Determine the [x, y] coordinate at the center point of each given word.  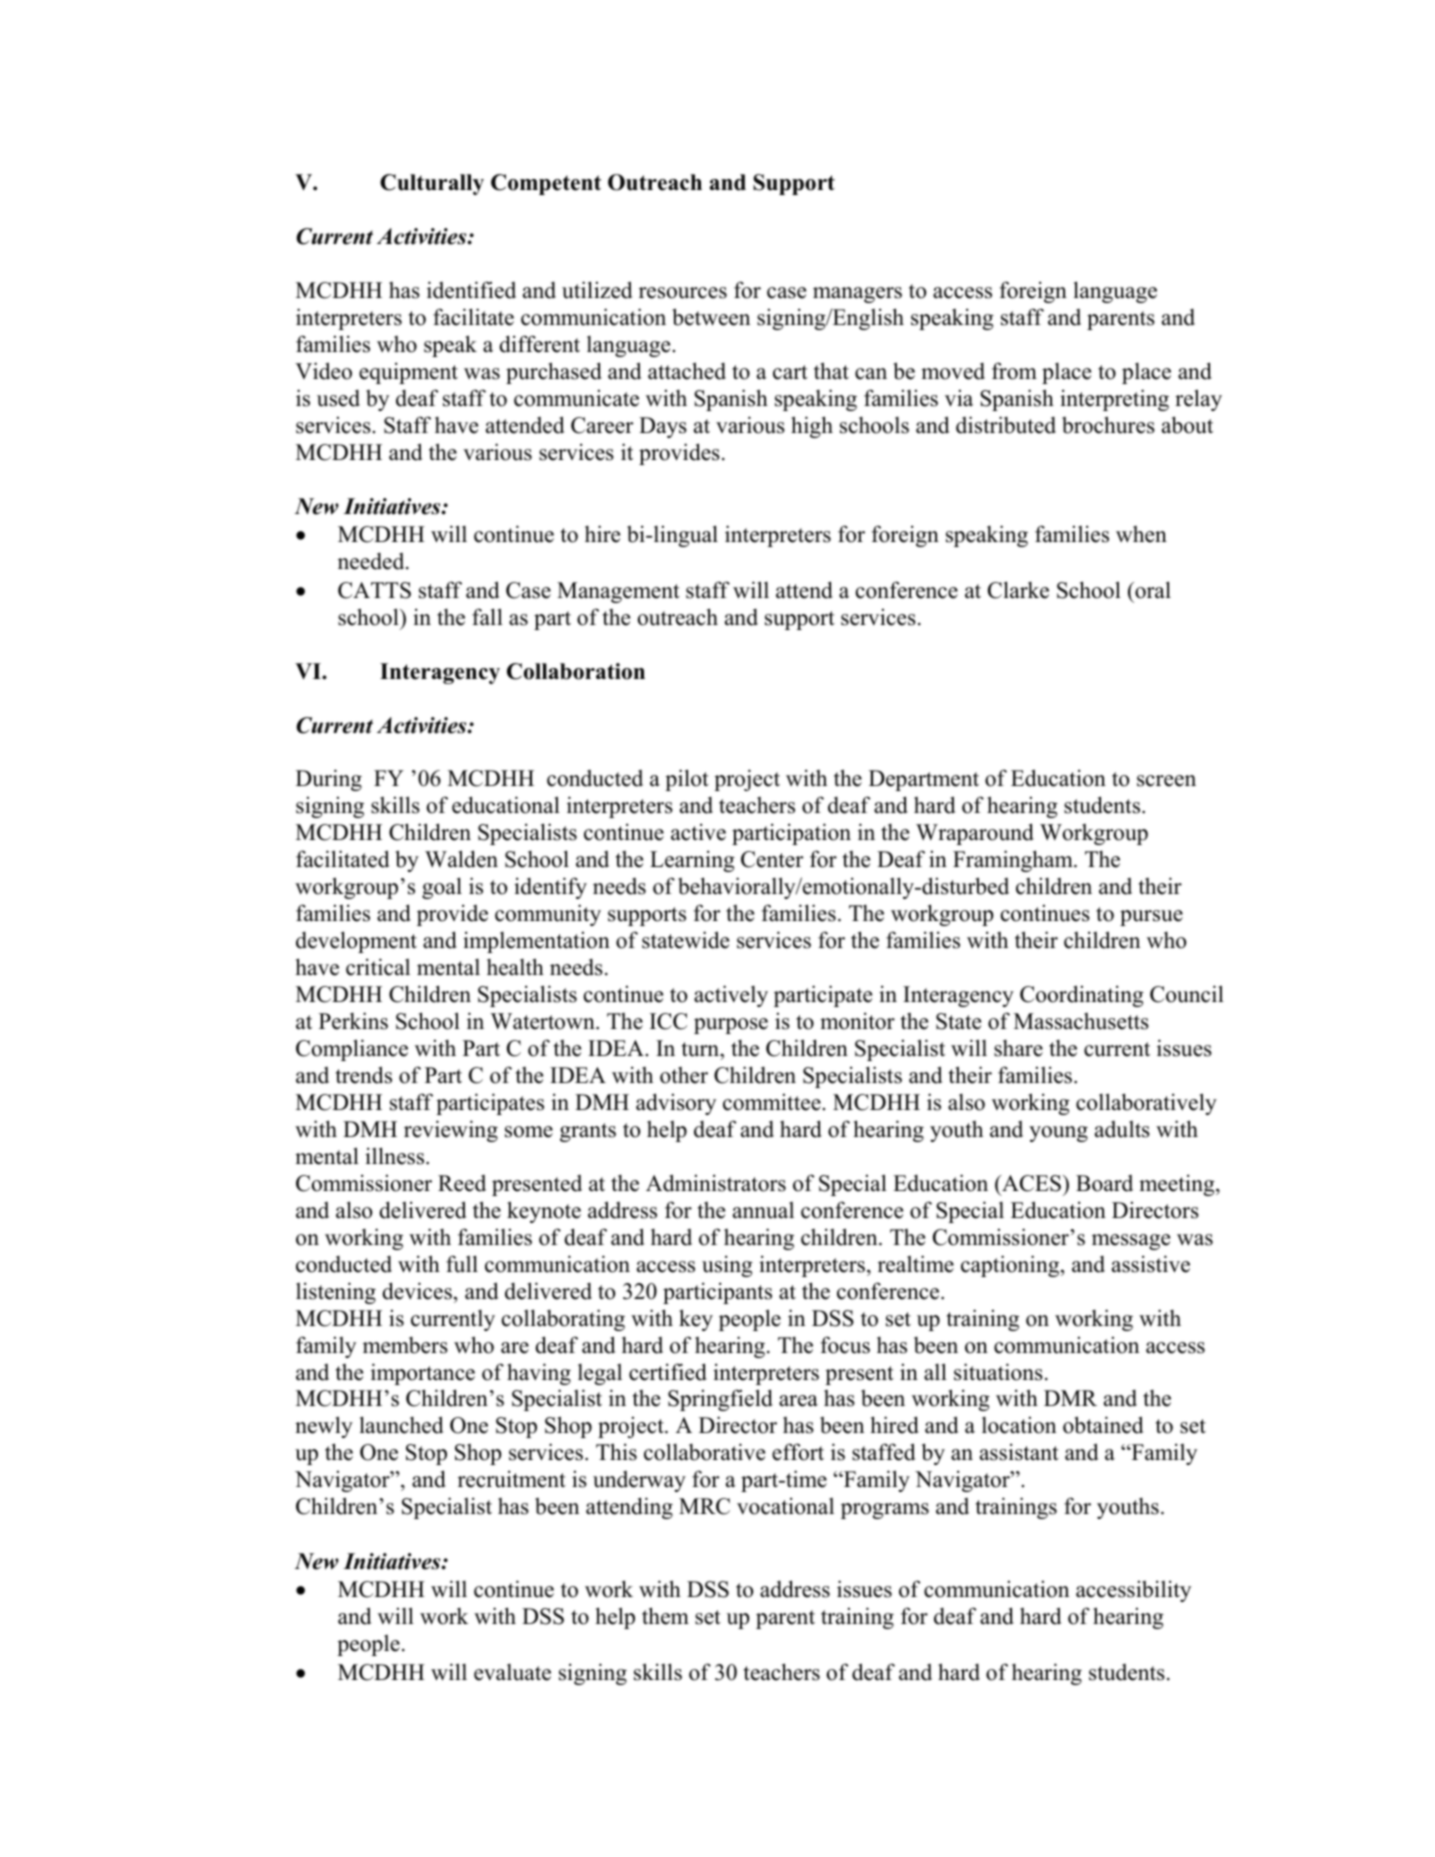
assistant [1019, 1452]
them [665, 1616]
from [1014, 371]
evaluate [512, 1672]
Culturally [432, 184]
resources [683, 293]
